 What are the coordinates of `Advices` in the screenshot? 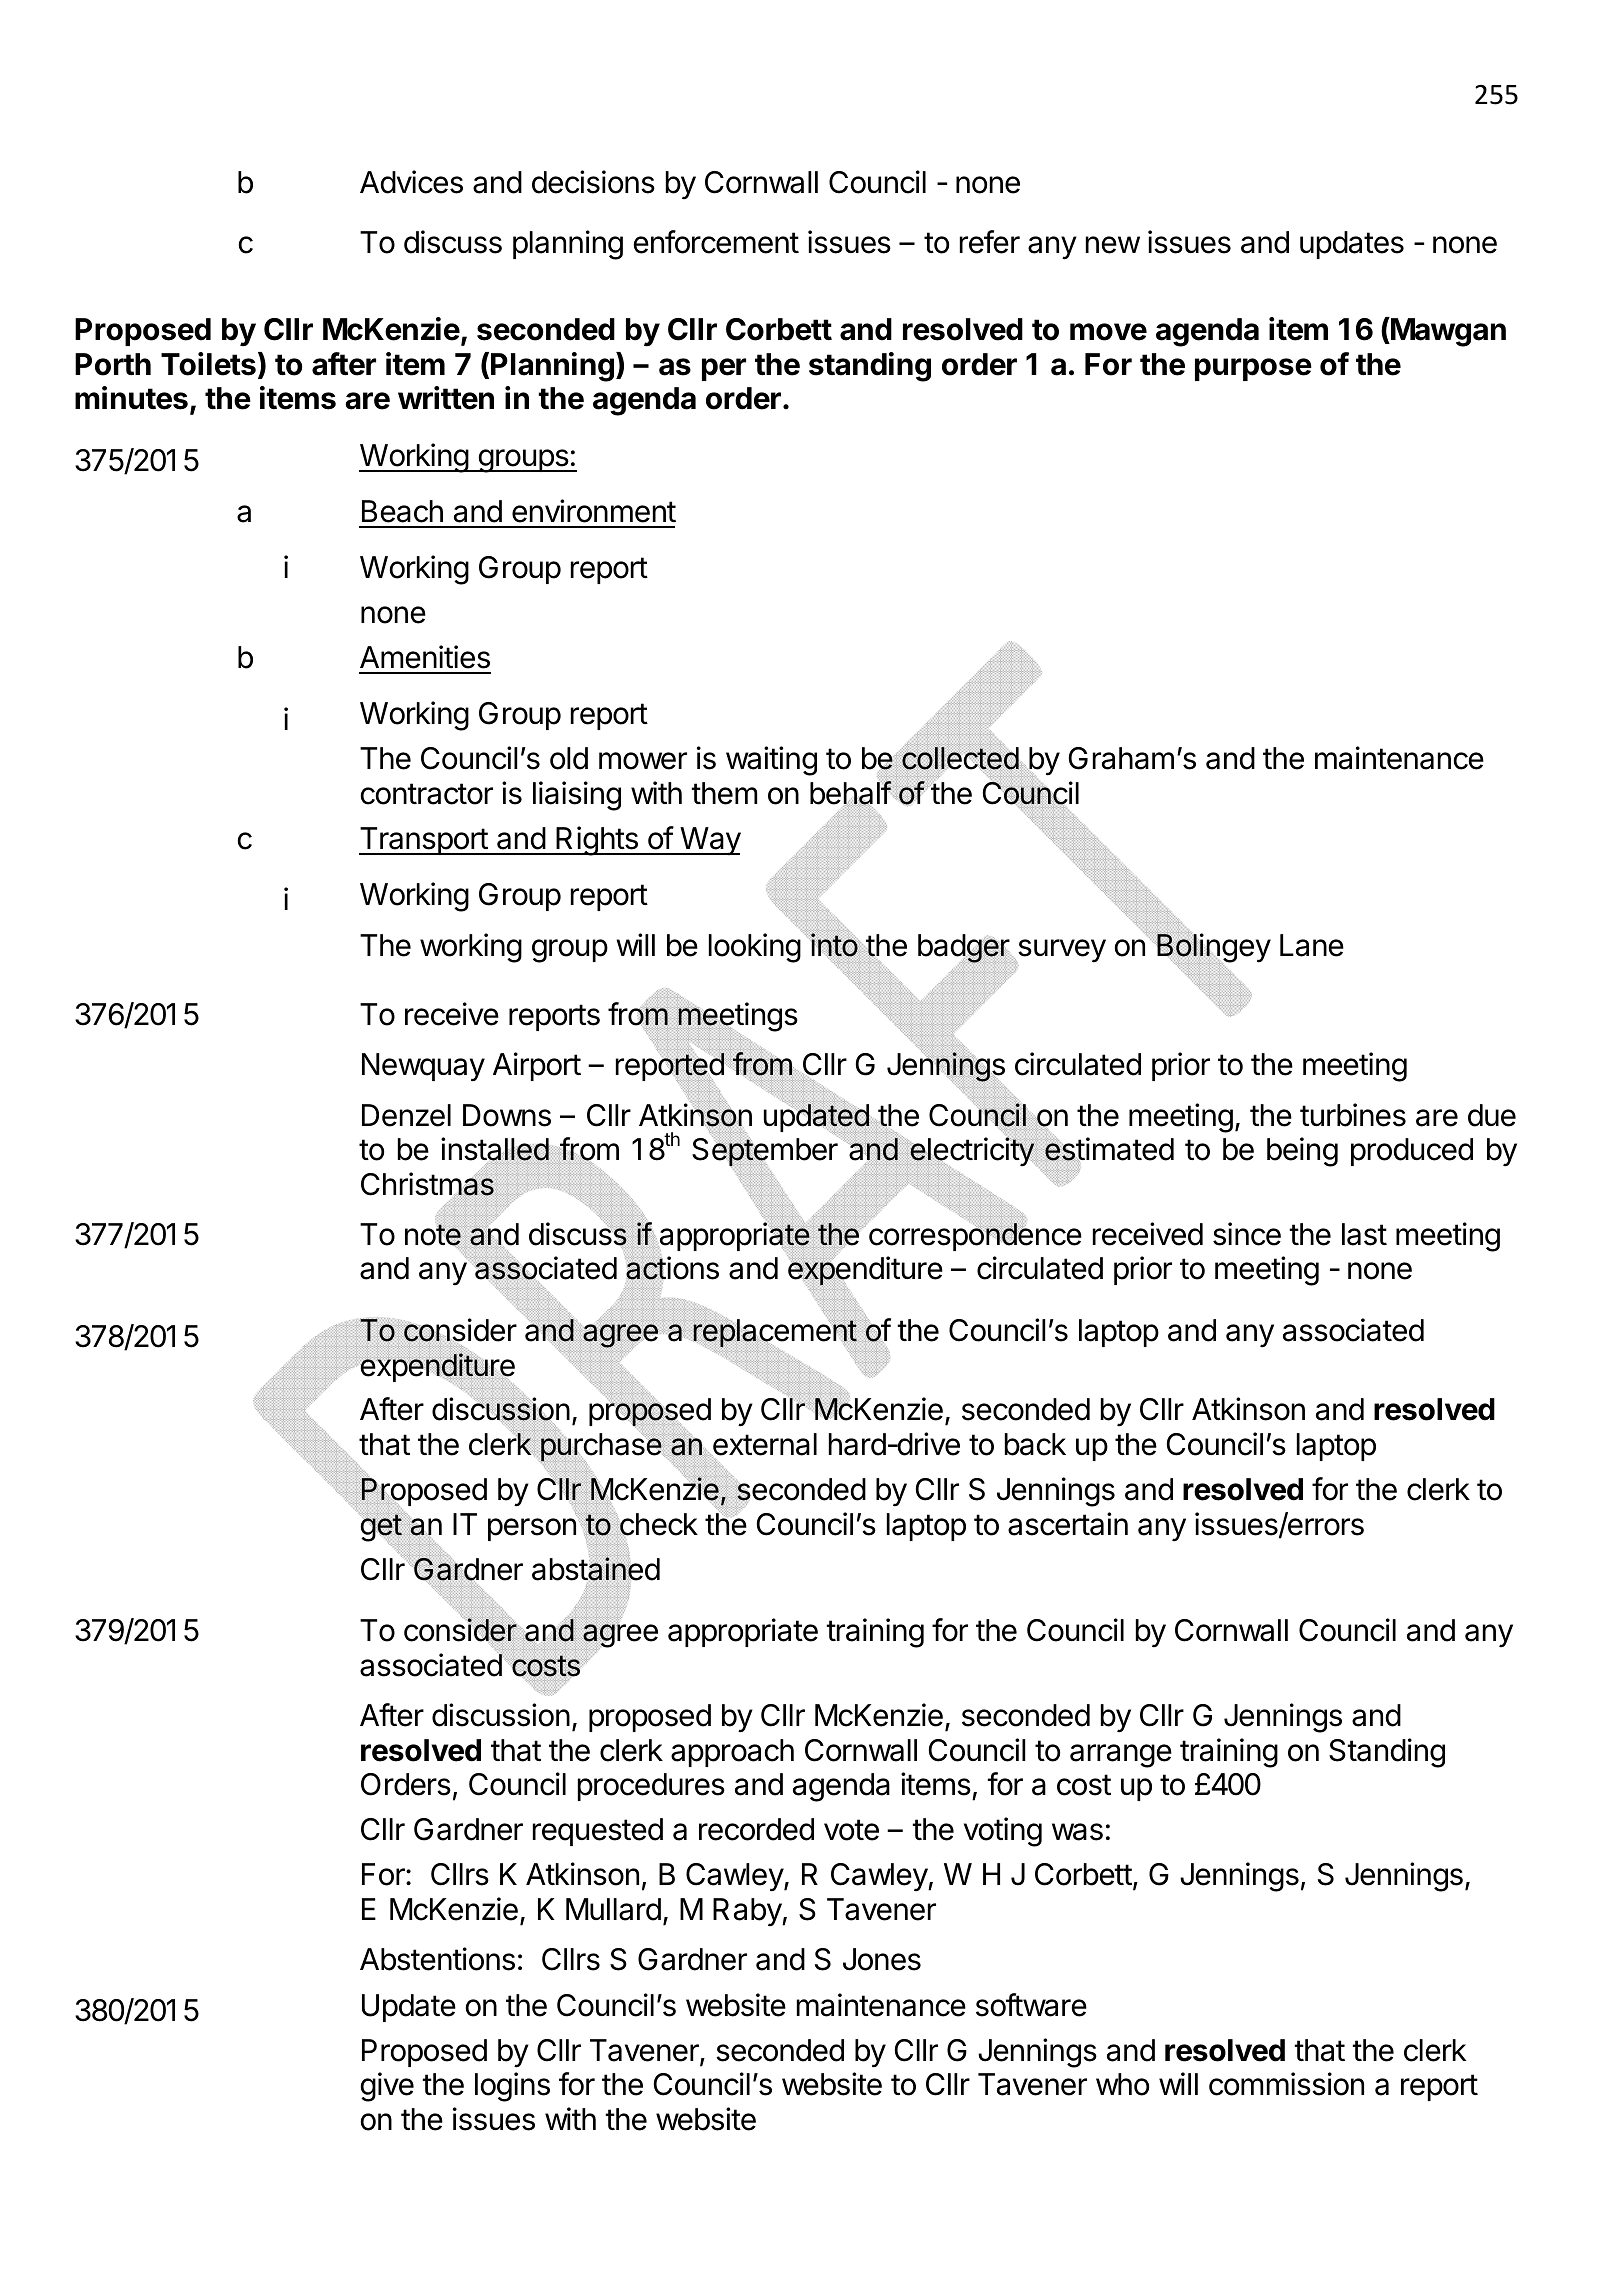 It's located at (411, 182).
